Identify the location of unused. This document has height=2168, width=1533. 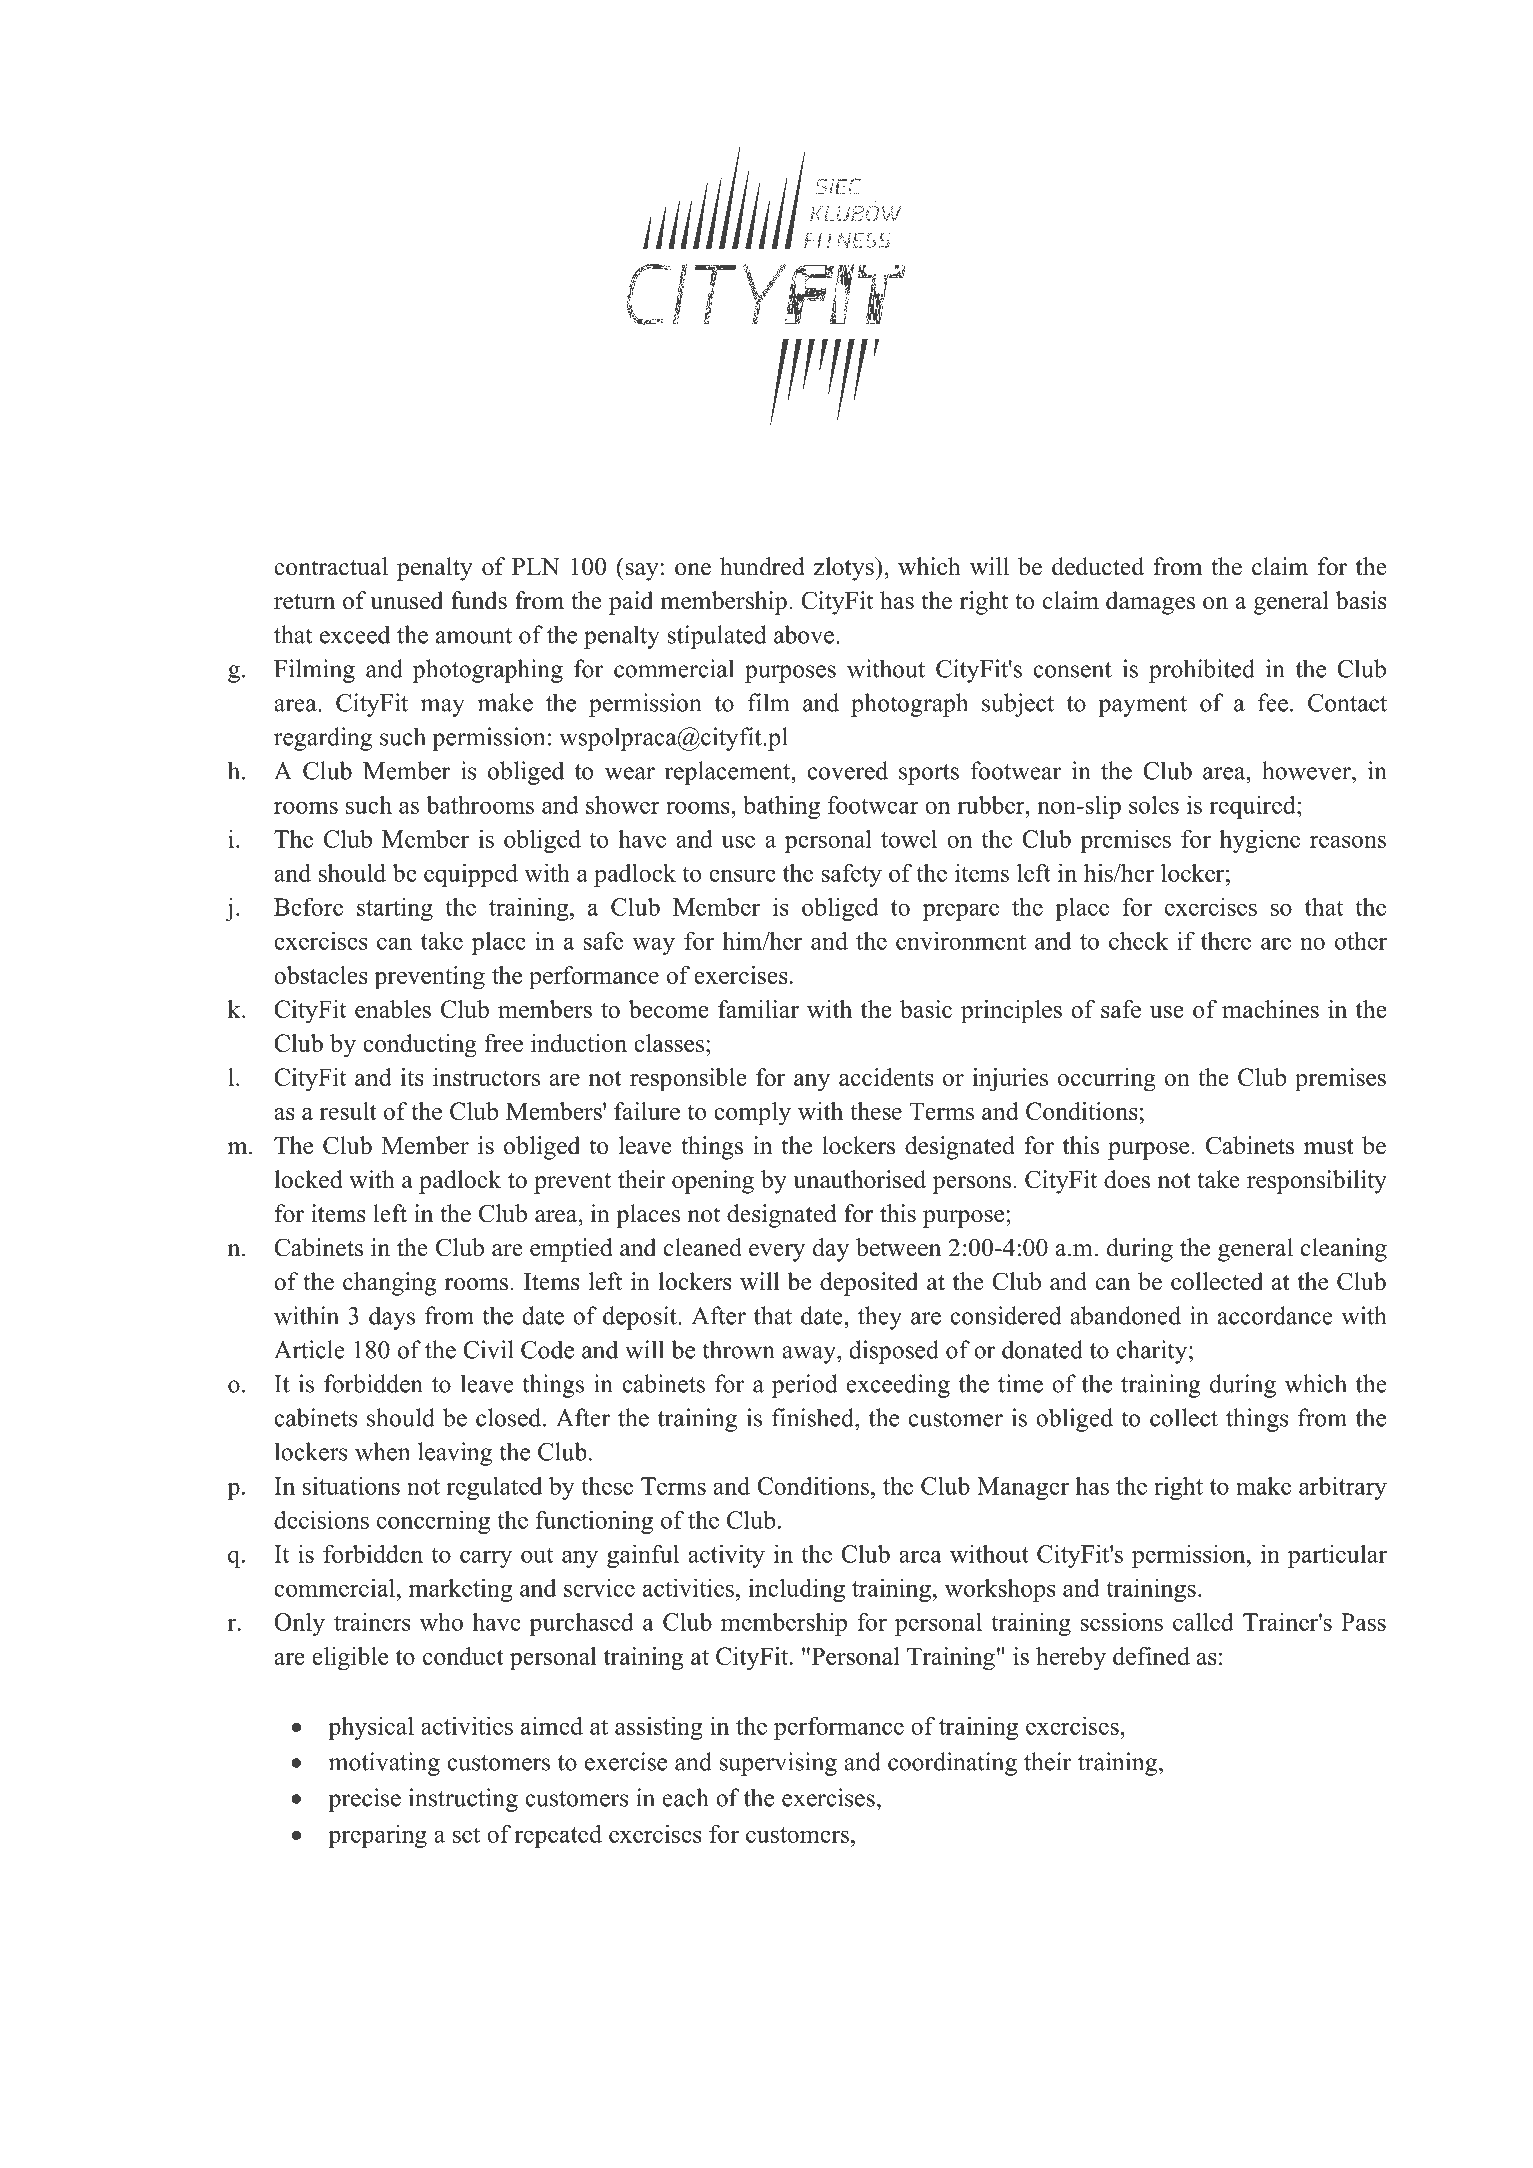
(406, 600).
